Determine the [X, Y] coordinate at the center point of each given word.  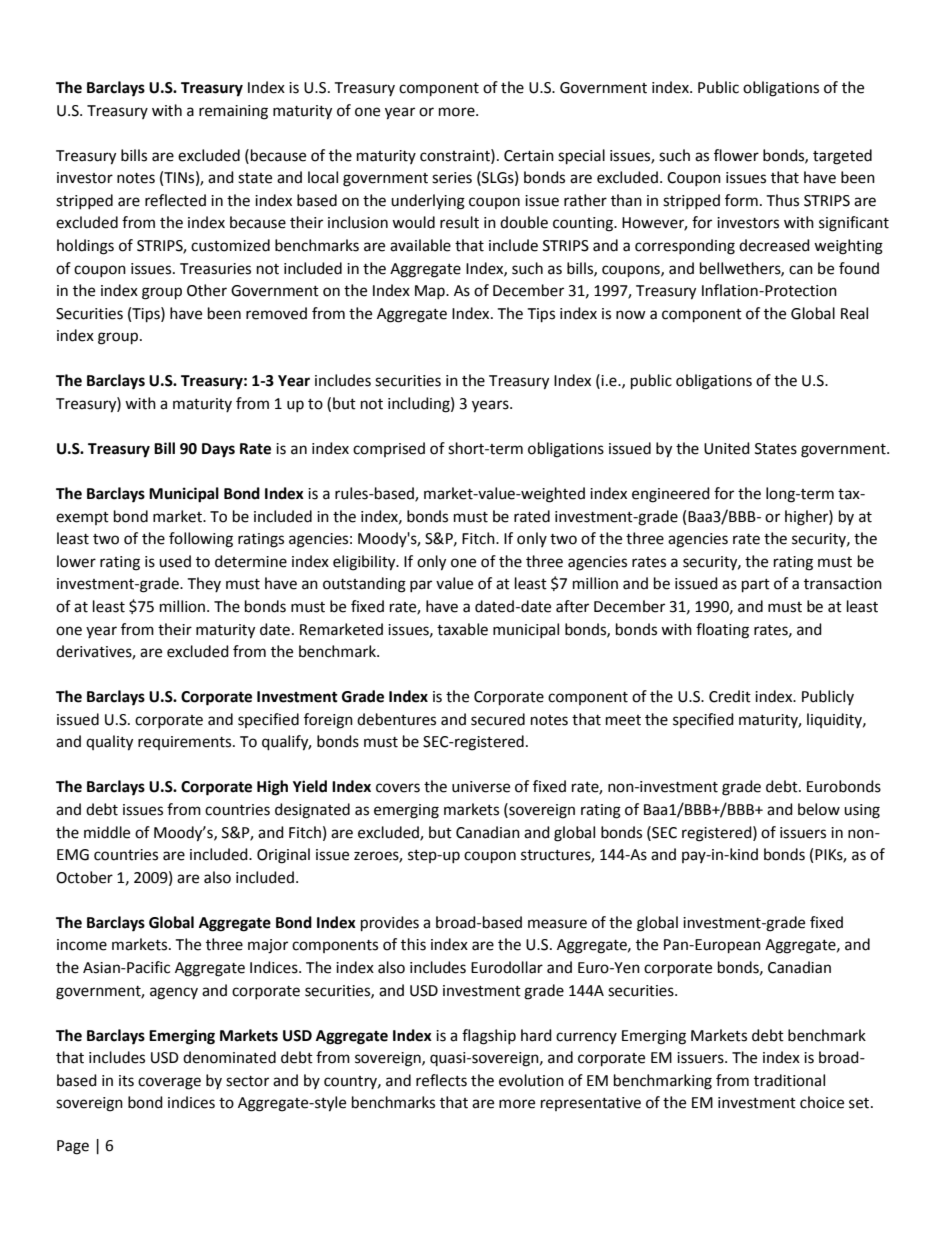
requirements [186, 743]
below [819, 809]
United [727, 448]
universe [481, 787]
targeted [842, 157]
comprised [389, 449]
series [452, 178]
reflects [441, 1080]
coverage [169, 1083]
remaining [233, 112]
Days [218, 450]
